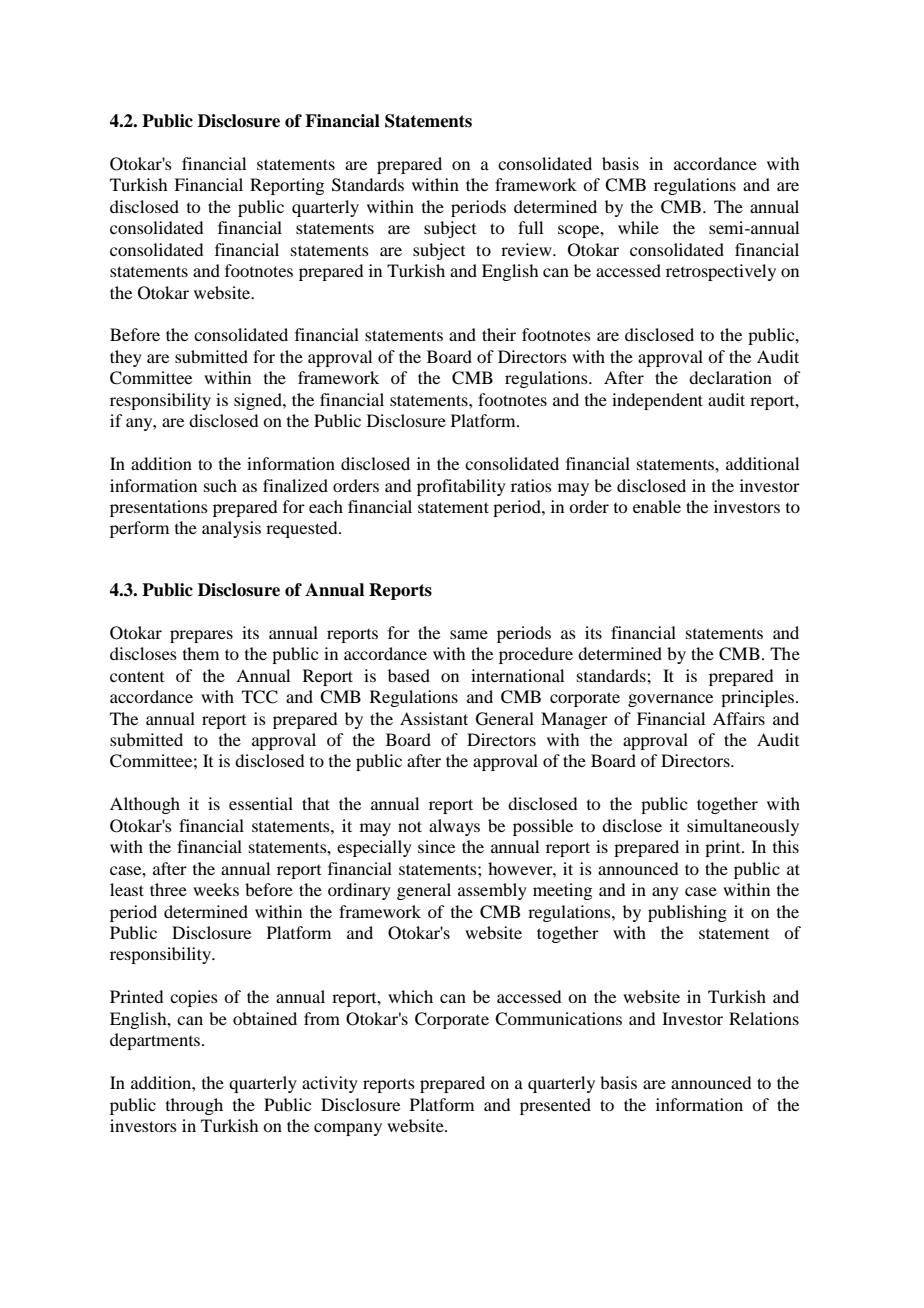 This screenshot has width=924, height=1308. I want to click on assembly, so click(492, 891).
